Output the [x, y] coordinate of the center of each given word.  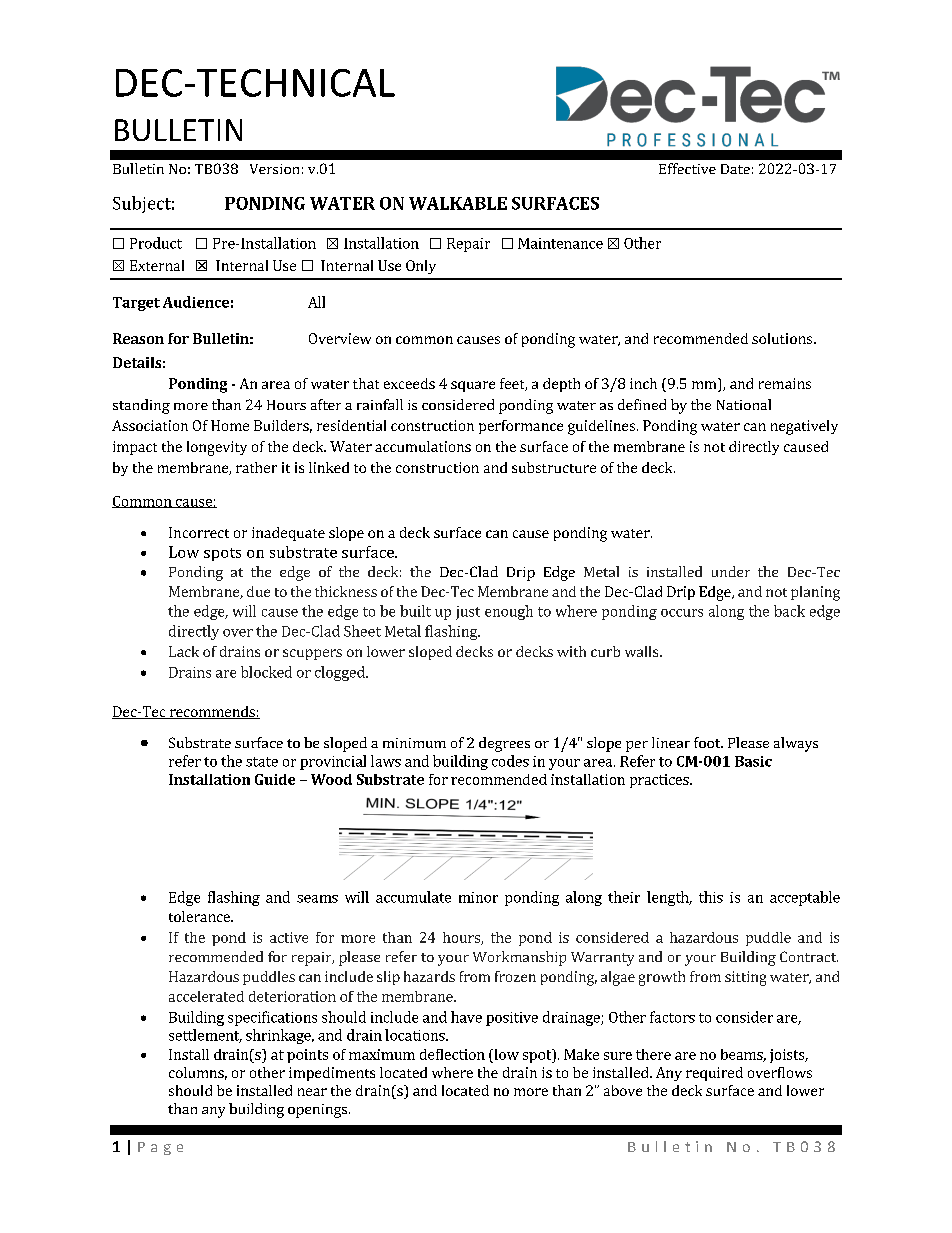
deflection [452, 1054]
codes [510, 761]
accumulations [423, 446]
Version [274, 169]
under [731, 571]
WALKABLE [458, 203]
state [262, 762]
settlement [205, 1036]
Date [735, 169]
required [714, 1074]
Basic [753, 761]
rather [256, 467]
